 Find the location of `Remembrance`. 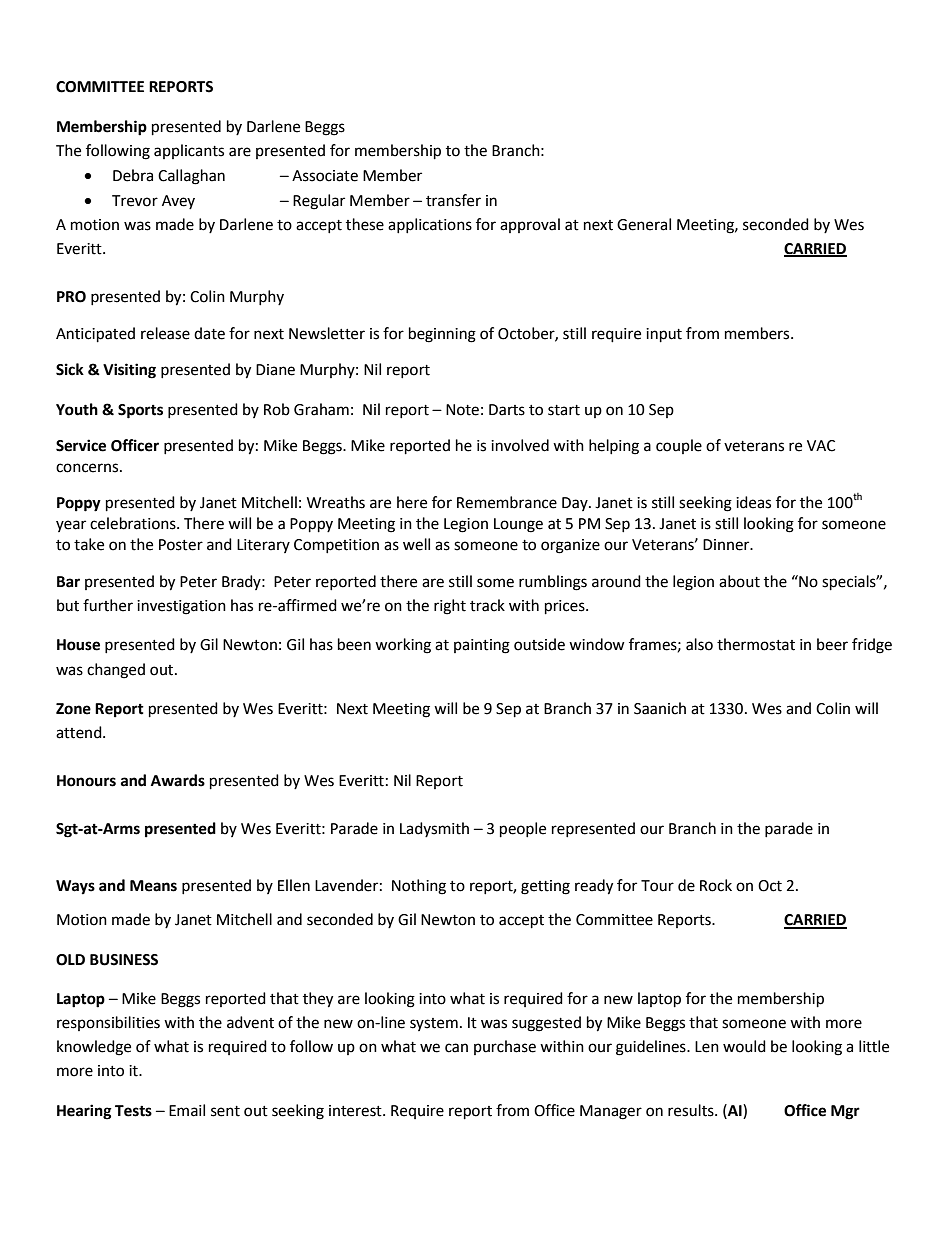

Remembrance is located at coordinates (507, 502).
